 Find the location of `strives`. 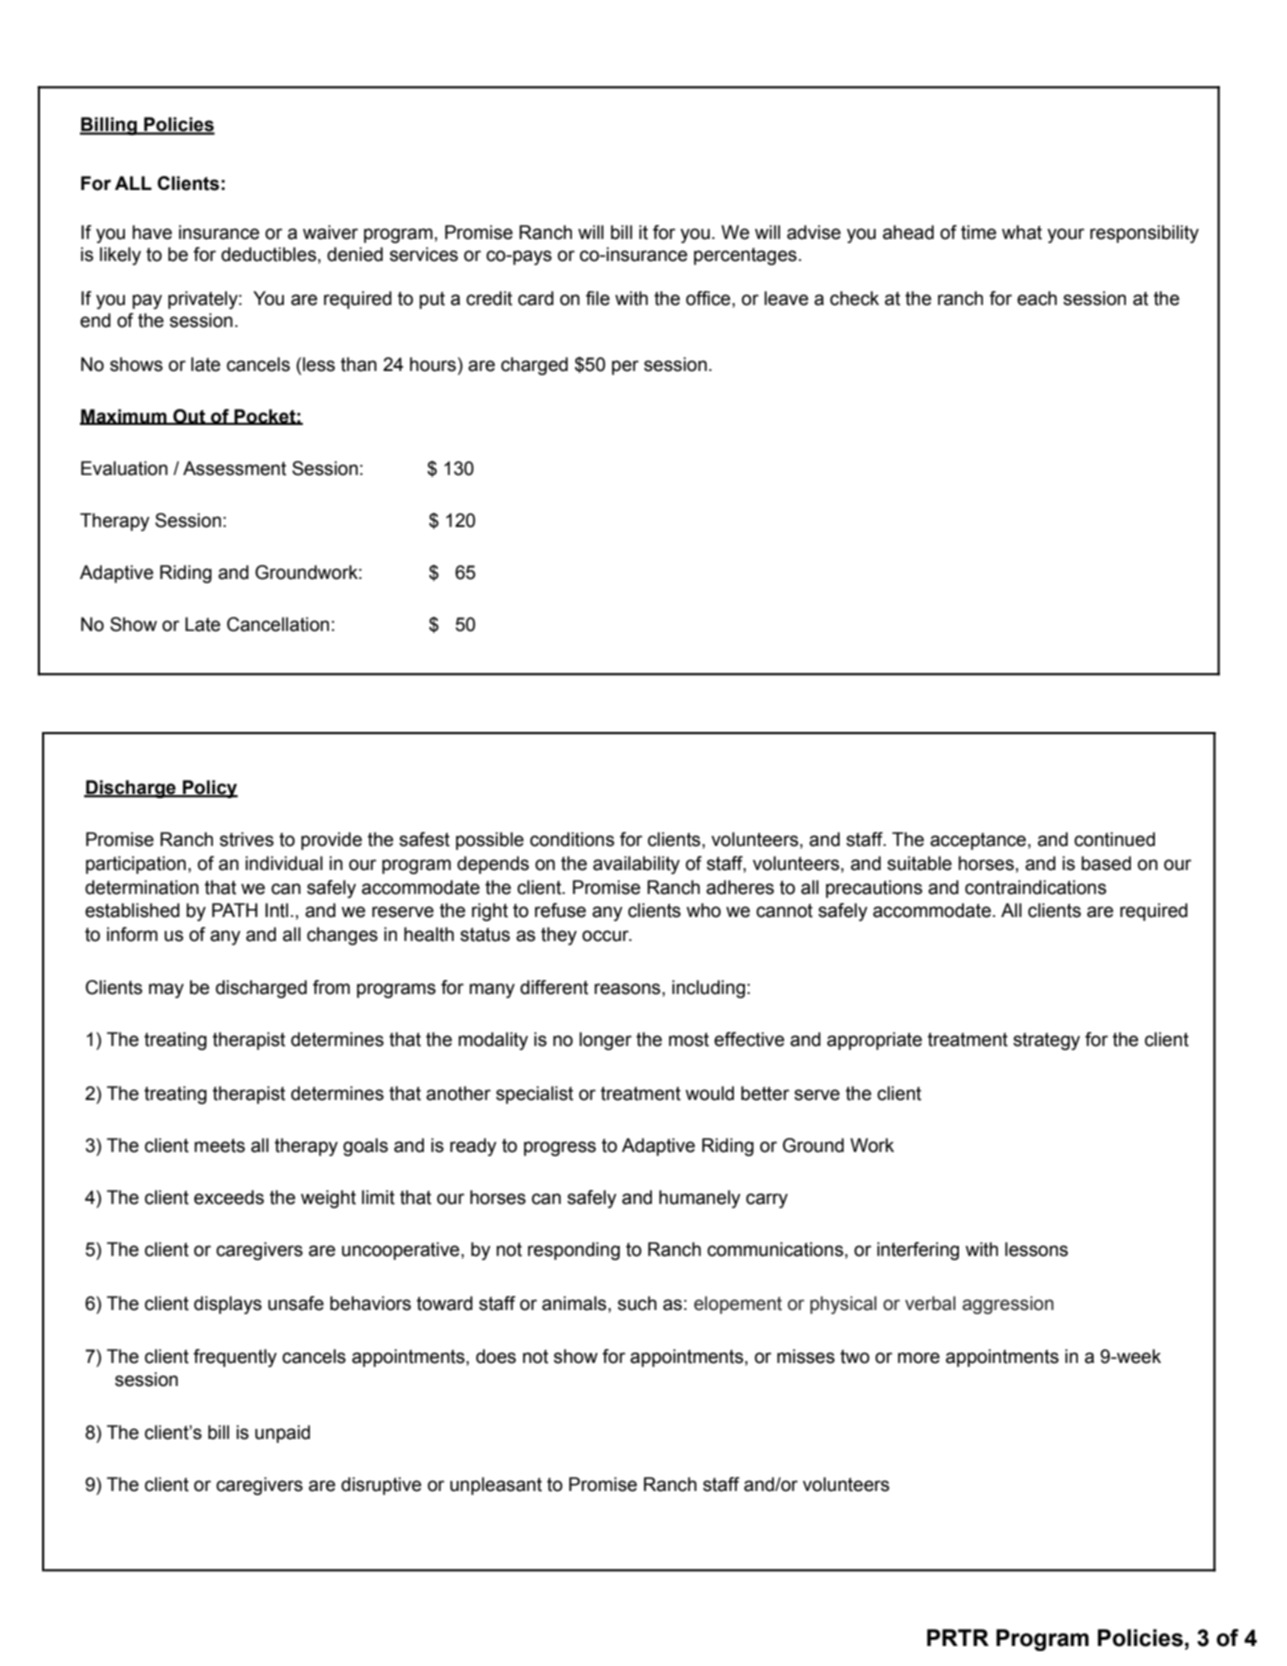

strives is located at coordinates (247, 839).
